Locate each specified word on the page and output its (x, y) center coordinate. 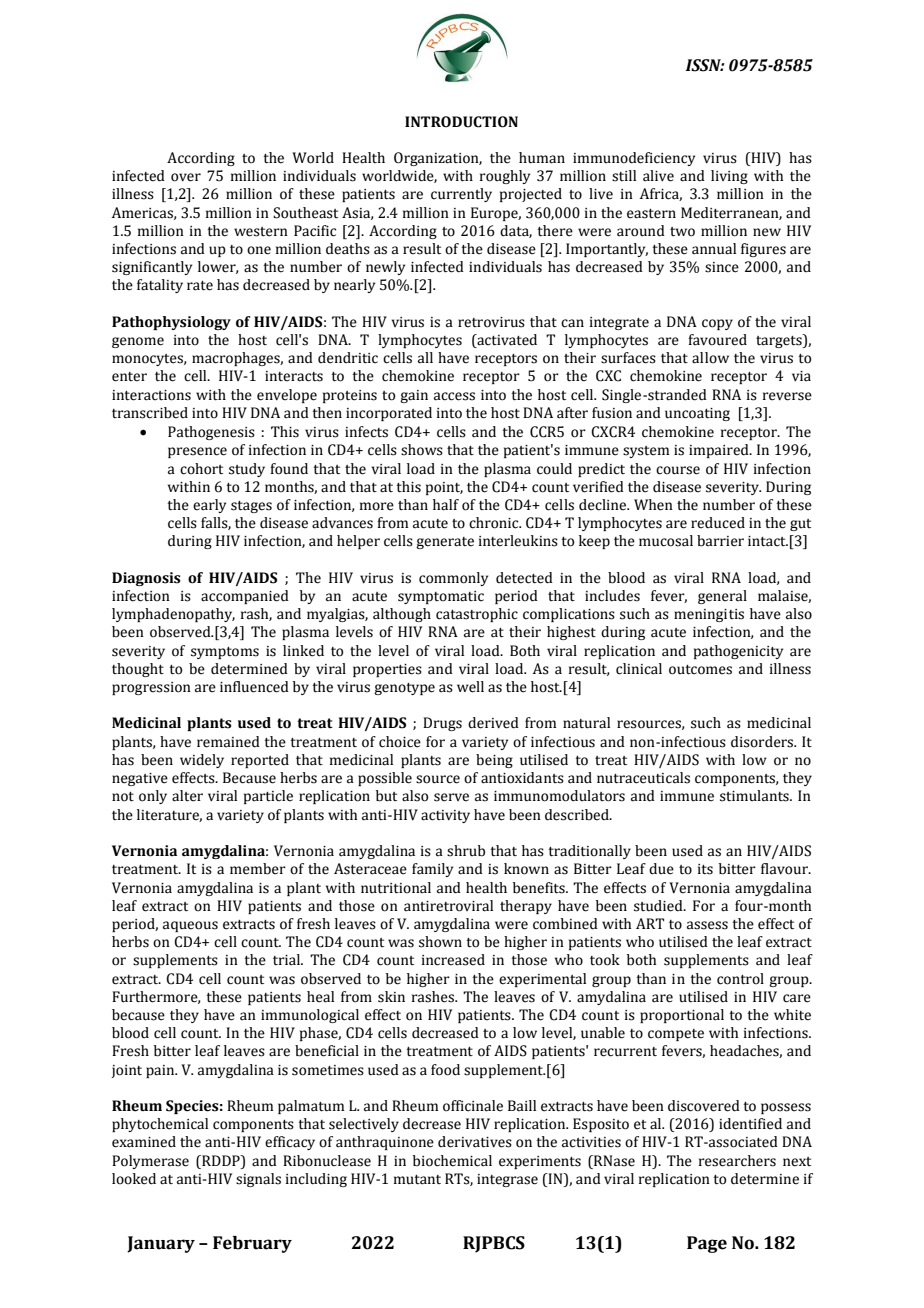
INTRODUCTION (461, 122)
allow (710, 358)
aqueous (190, 926)
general (722, 597)
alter (187, 796)
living (729, 177)
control (740, 979)
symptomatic (441, 597)
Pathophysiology (171, 323)
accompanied (245, 597)
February (252, 1244)
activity (445, 816)
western (261, 232)
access (454, 396)
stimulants (755, 796)
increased (453, 960)
